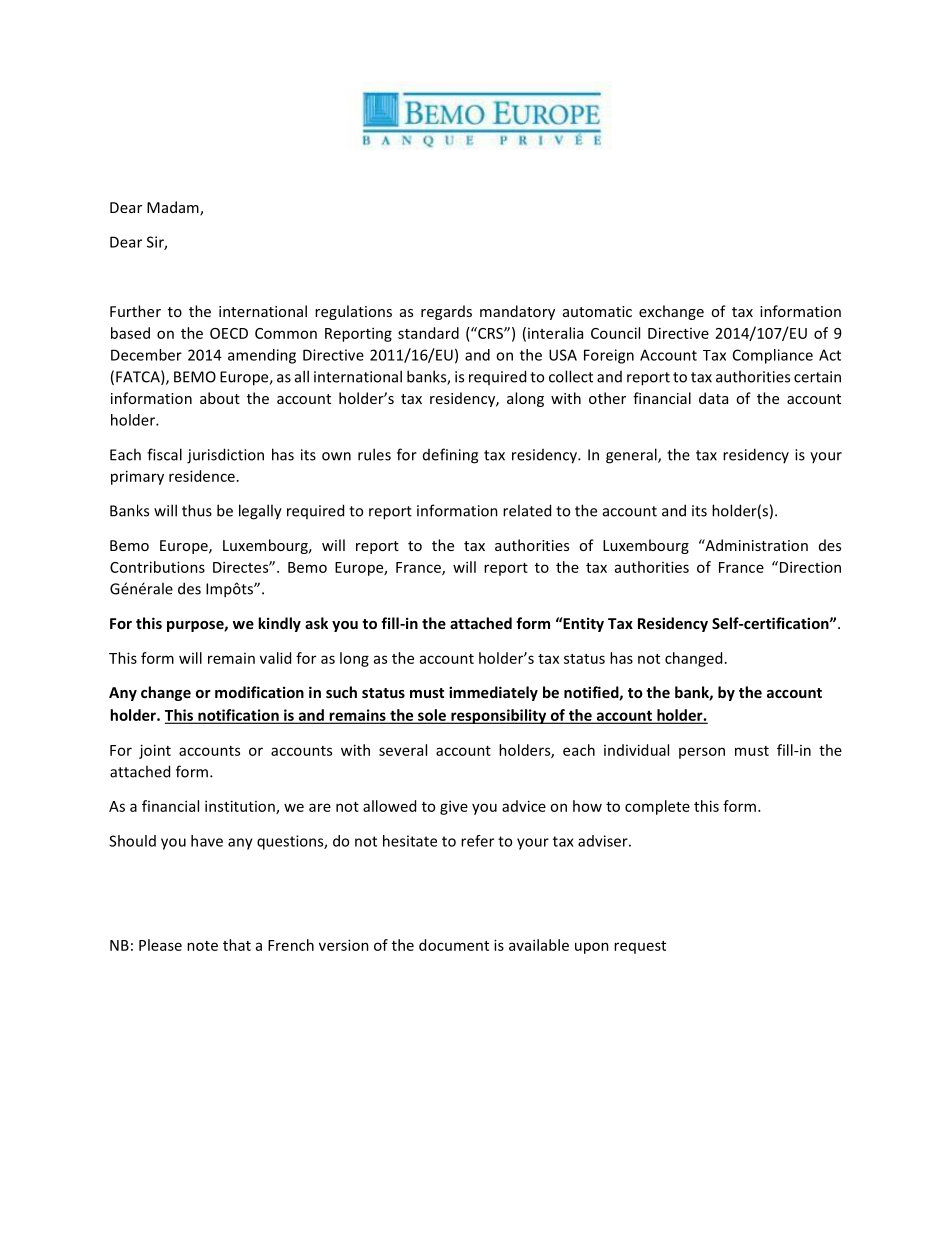 This screenshot has width=952, height=1233. Describe the element at coordinates (446, 312) in the screenshot. I see `regards` at that location.
